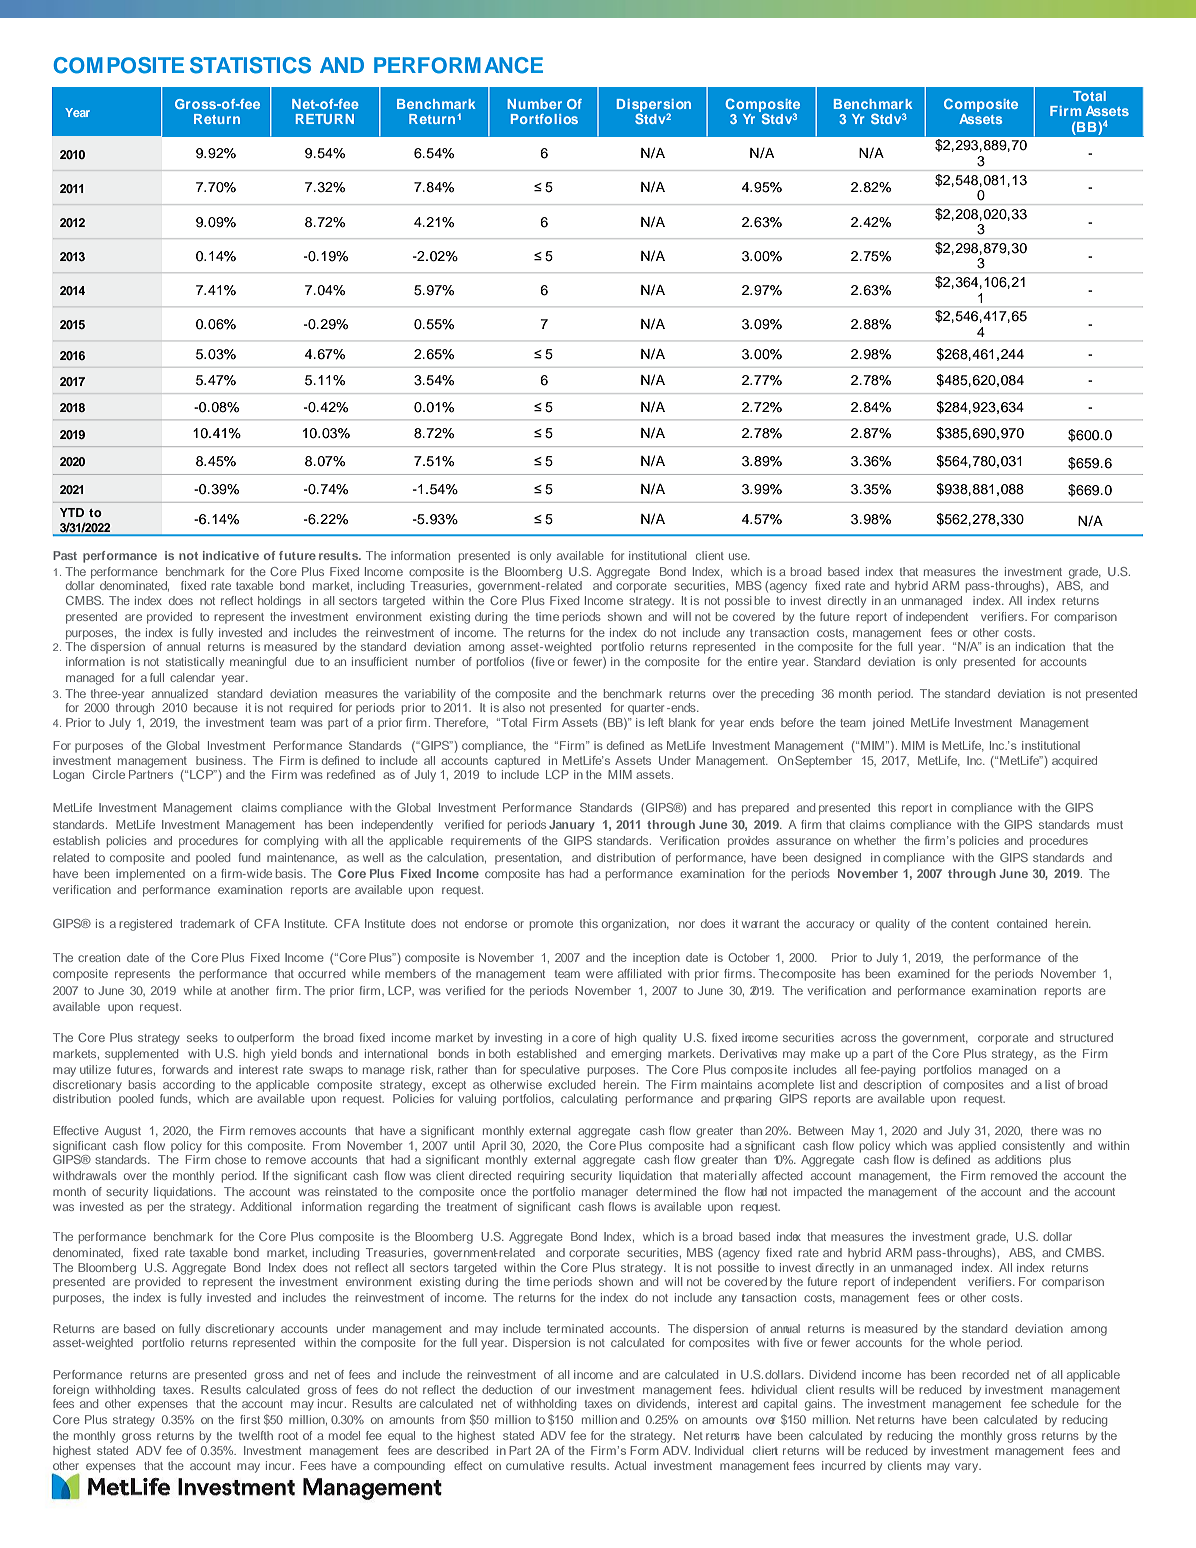  What do you see at coordinates (231, 555) in the page?
I see `indicative` at bounding box center [231, 555].
